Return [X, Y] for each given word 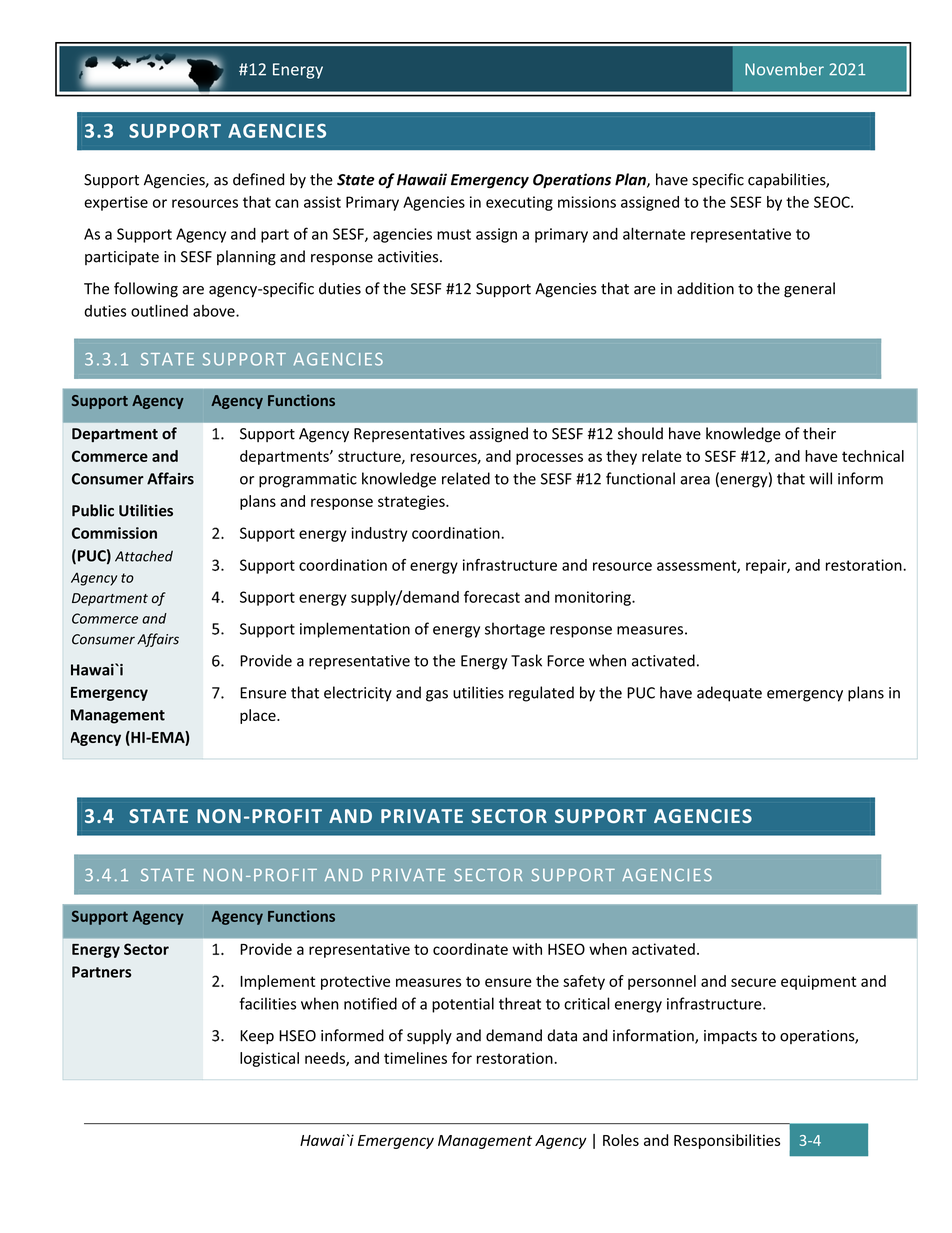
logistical [269, 1059]
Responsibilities [727, 1141]
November [784, 69]
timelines [415, 1058]
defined [258, 179]
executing [519, 203]
